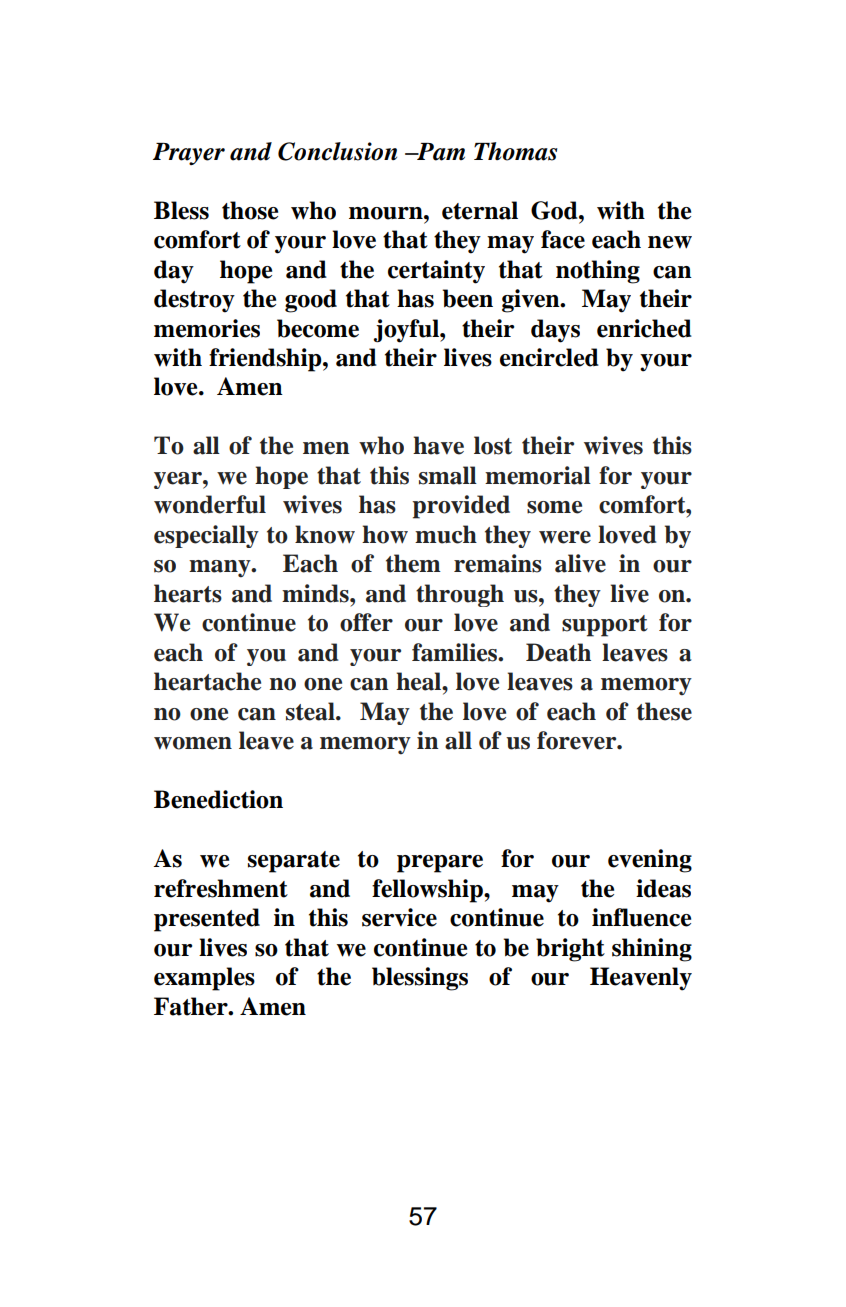 This screenshot has width=846, height=1307. What do you see at coordinates (407, 331) in the screenshot?
I see `joyful` at bounding box center [407, 331].
